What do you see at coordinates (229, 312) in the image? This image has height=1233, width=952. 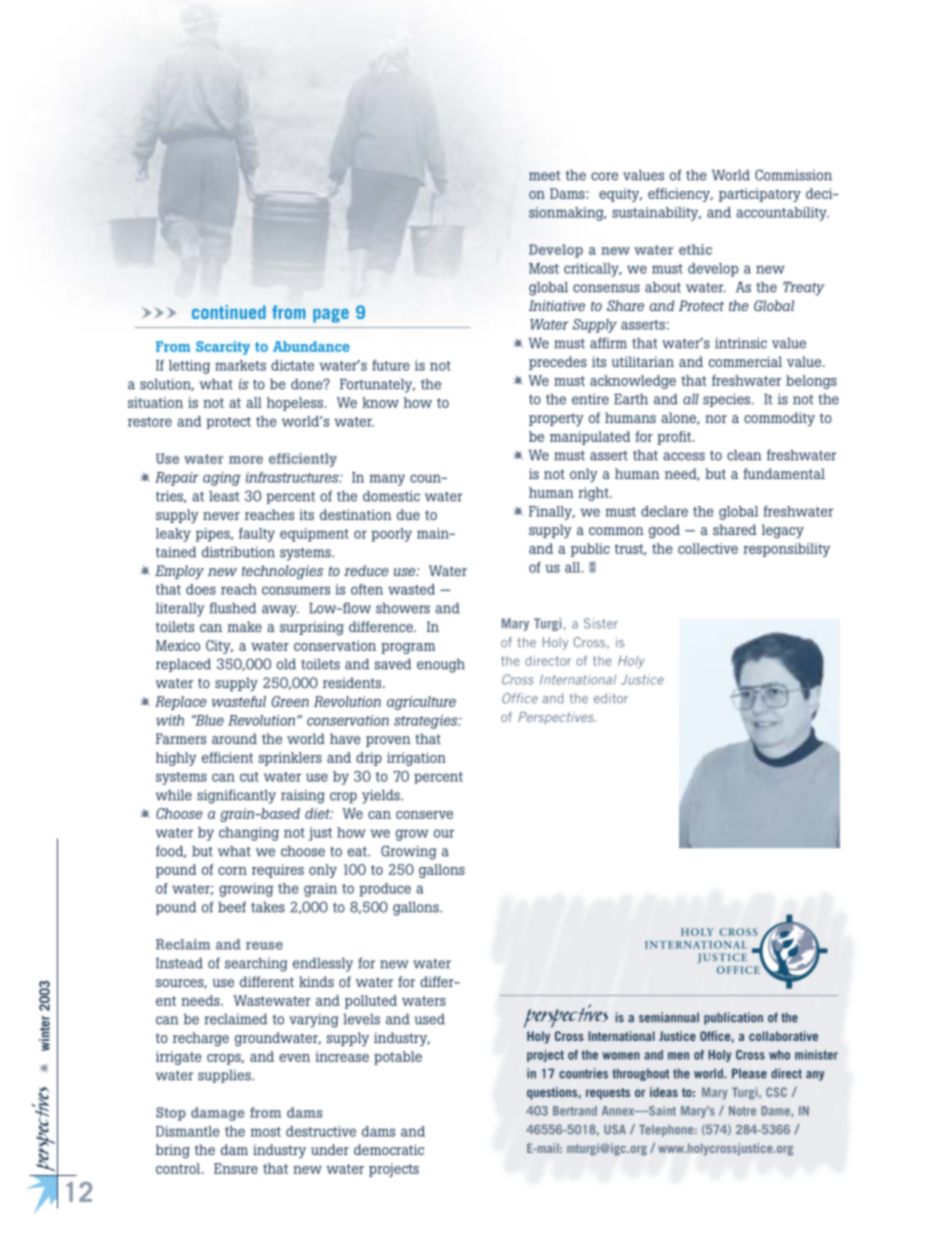 I see `continued` at bounding box center [229, 312].
